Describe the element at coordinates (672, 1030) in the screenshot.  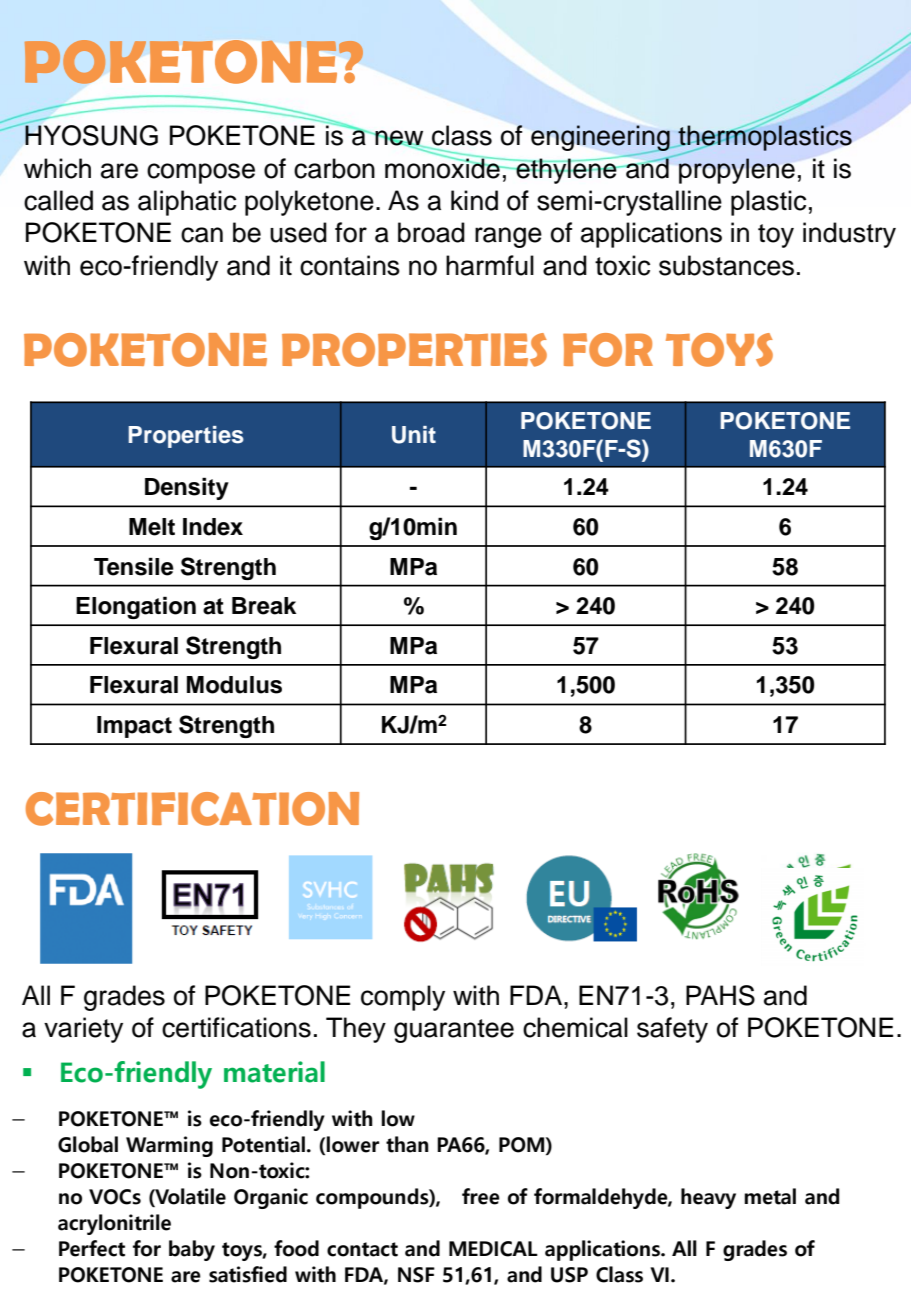
I see `safety` at that location.
